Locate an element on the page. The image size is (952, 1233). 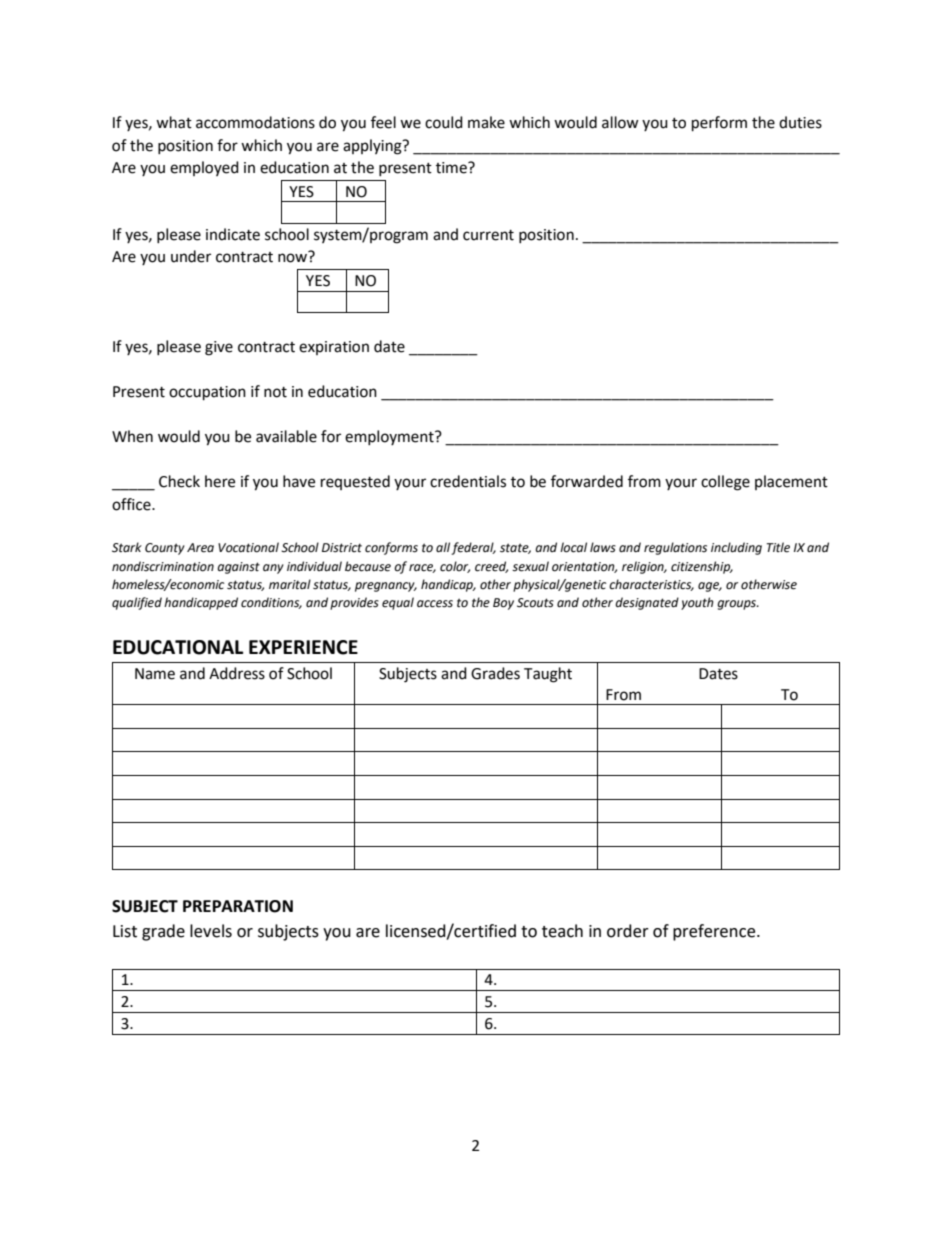
federal is located at coordinates (473, 548).
